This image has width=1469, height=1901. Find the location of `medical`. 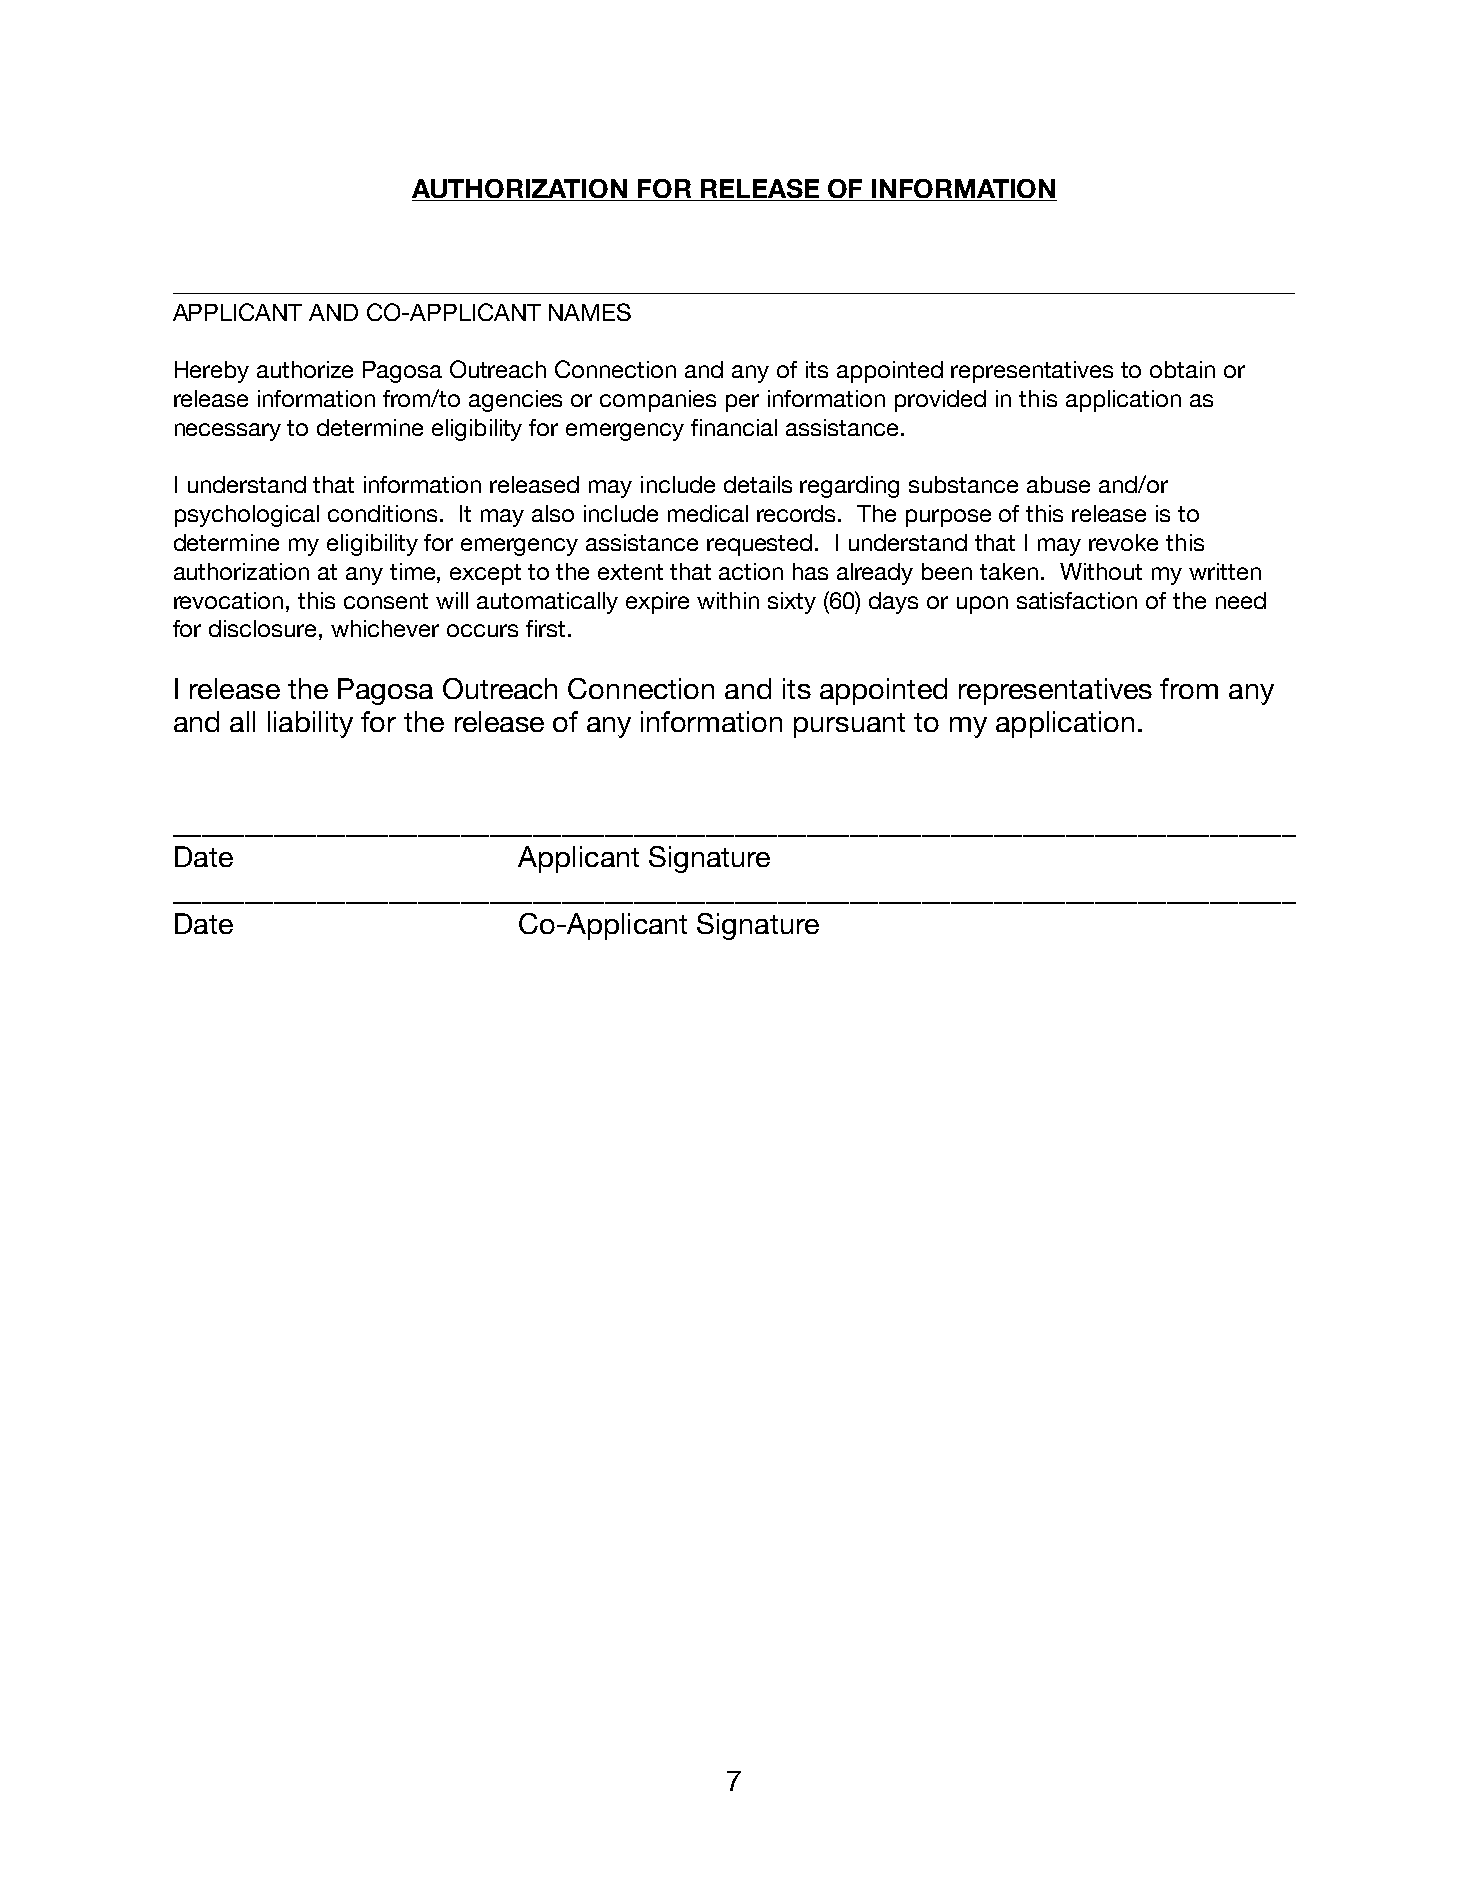

medical is located at coordinates (708, 513).
